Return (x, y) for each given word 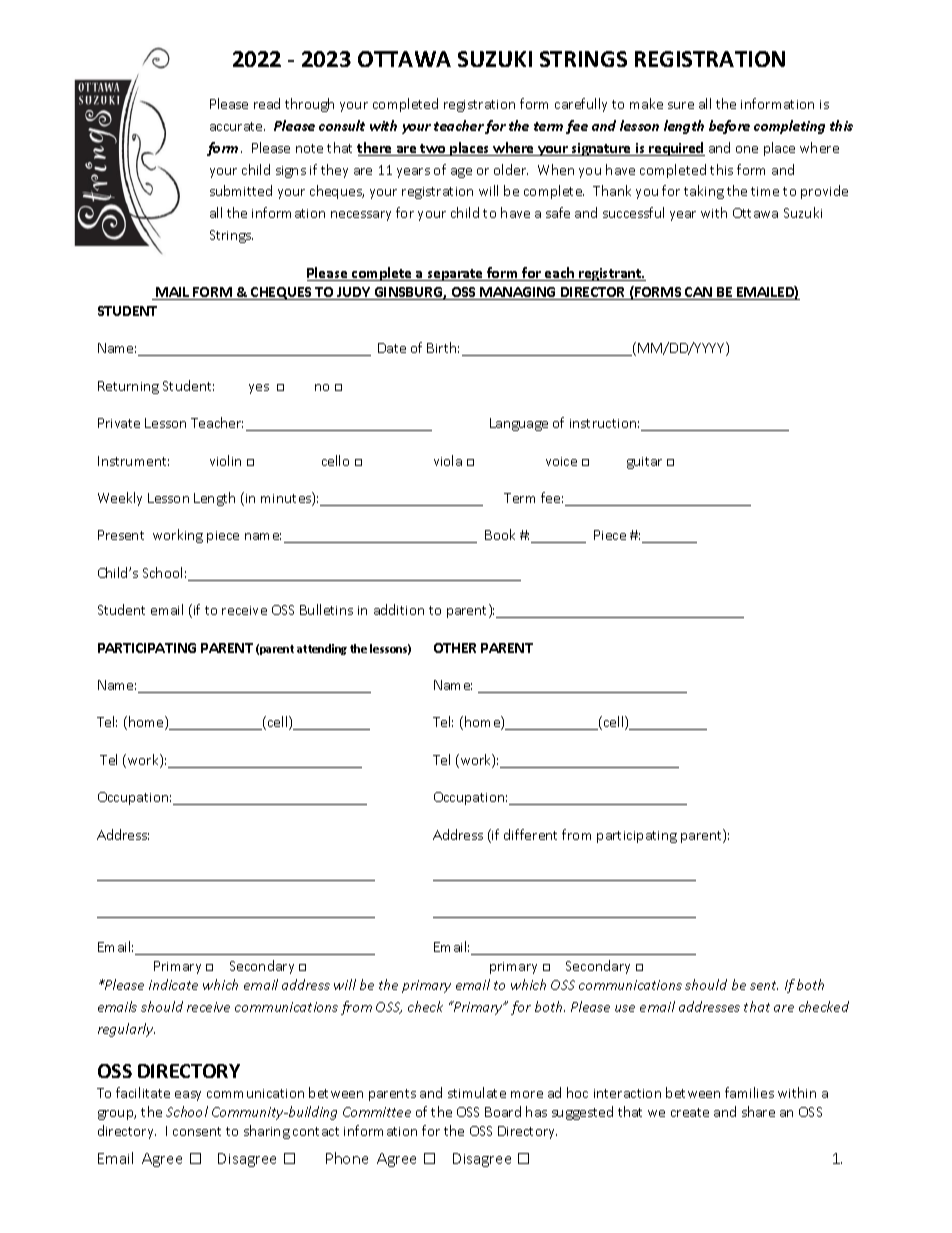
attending (322, 649)
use (625, 1008)
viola (448, 460)
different (530, 834)
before (729, 127)
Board (503, 1111)
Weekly (120, 499)
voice (561, 461)
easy (188, 1096)
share (758, 1111)
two (433, 150)
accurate (237, 126)
